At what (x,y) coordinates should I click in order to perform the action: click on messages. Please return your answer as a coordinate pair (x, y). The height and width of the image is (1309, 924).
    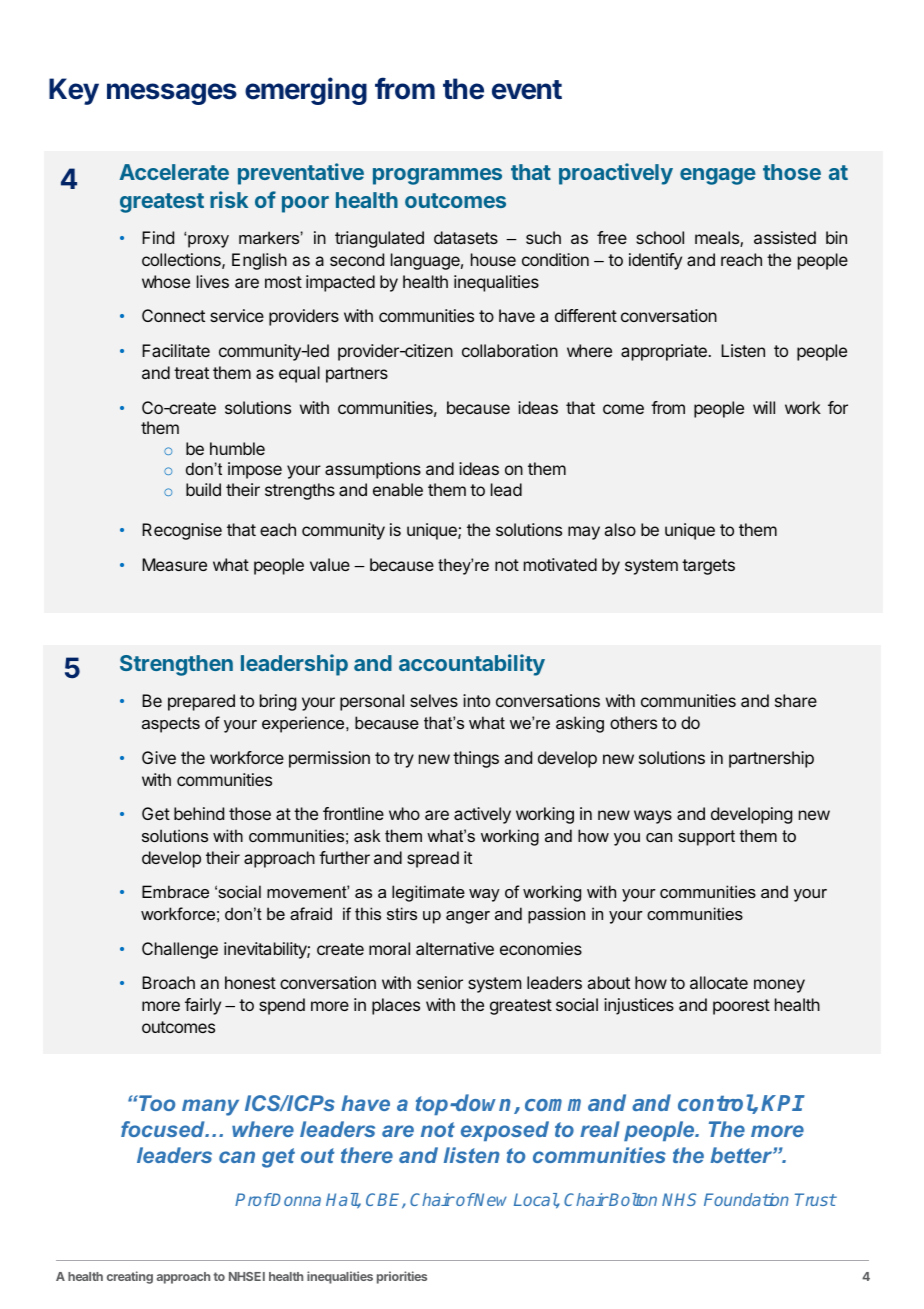
    Looking at the image, I should click on (172, 94).
